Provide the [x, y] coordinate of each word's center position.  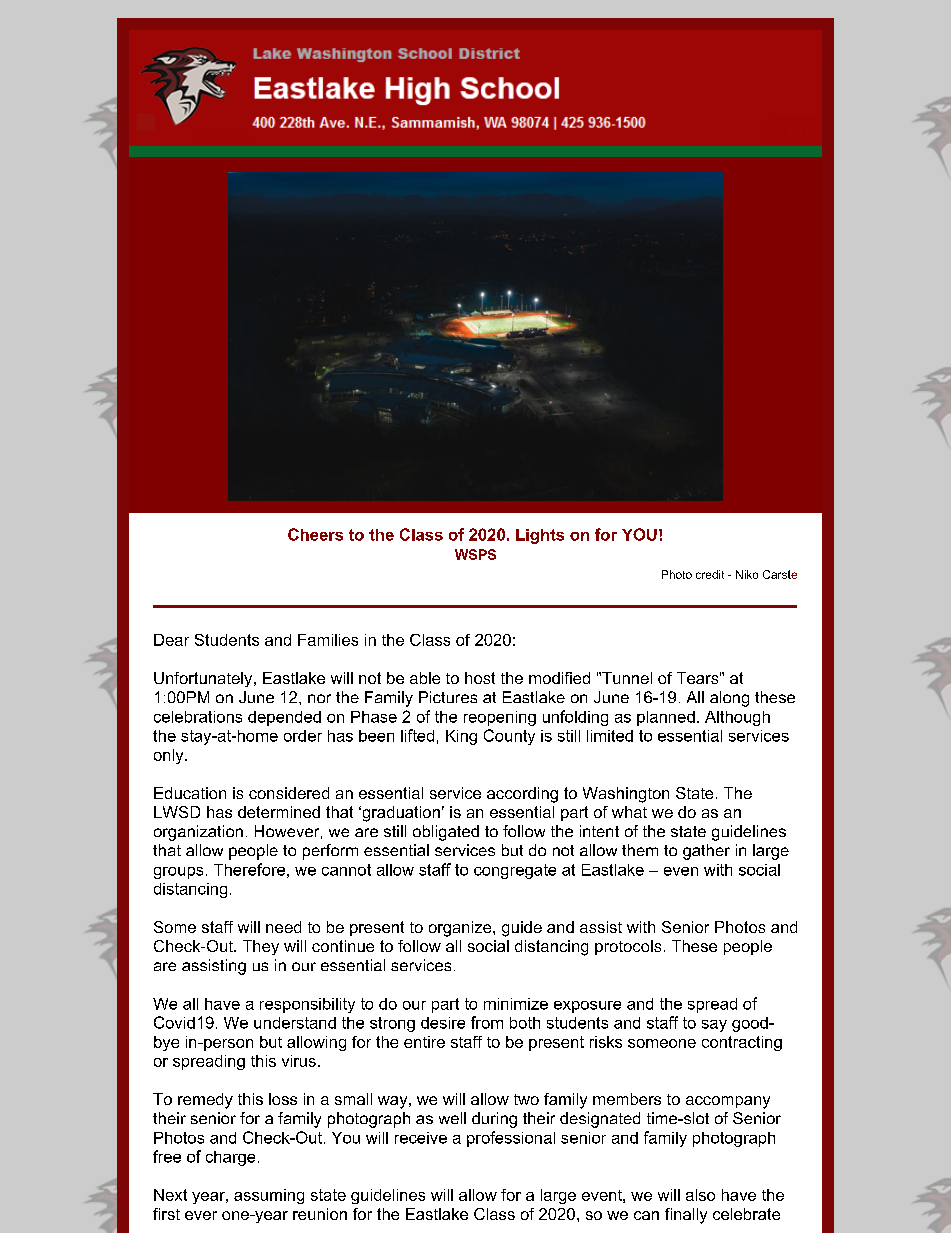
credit [710, 574]
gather [706, 852]
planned [666, 718]
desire [443, 1023]
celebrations [198, 717]
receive [421, 1138]
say [714, 1026]
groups [178, 873]
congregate [515, 871]
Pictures [448, 697]
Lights [540, 536]
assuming [269, 1196]
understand [295, 1023]
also [700, 1195]
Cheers [315, 534]
